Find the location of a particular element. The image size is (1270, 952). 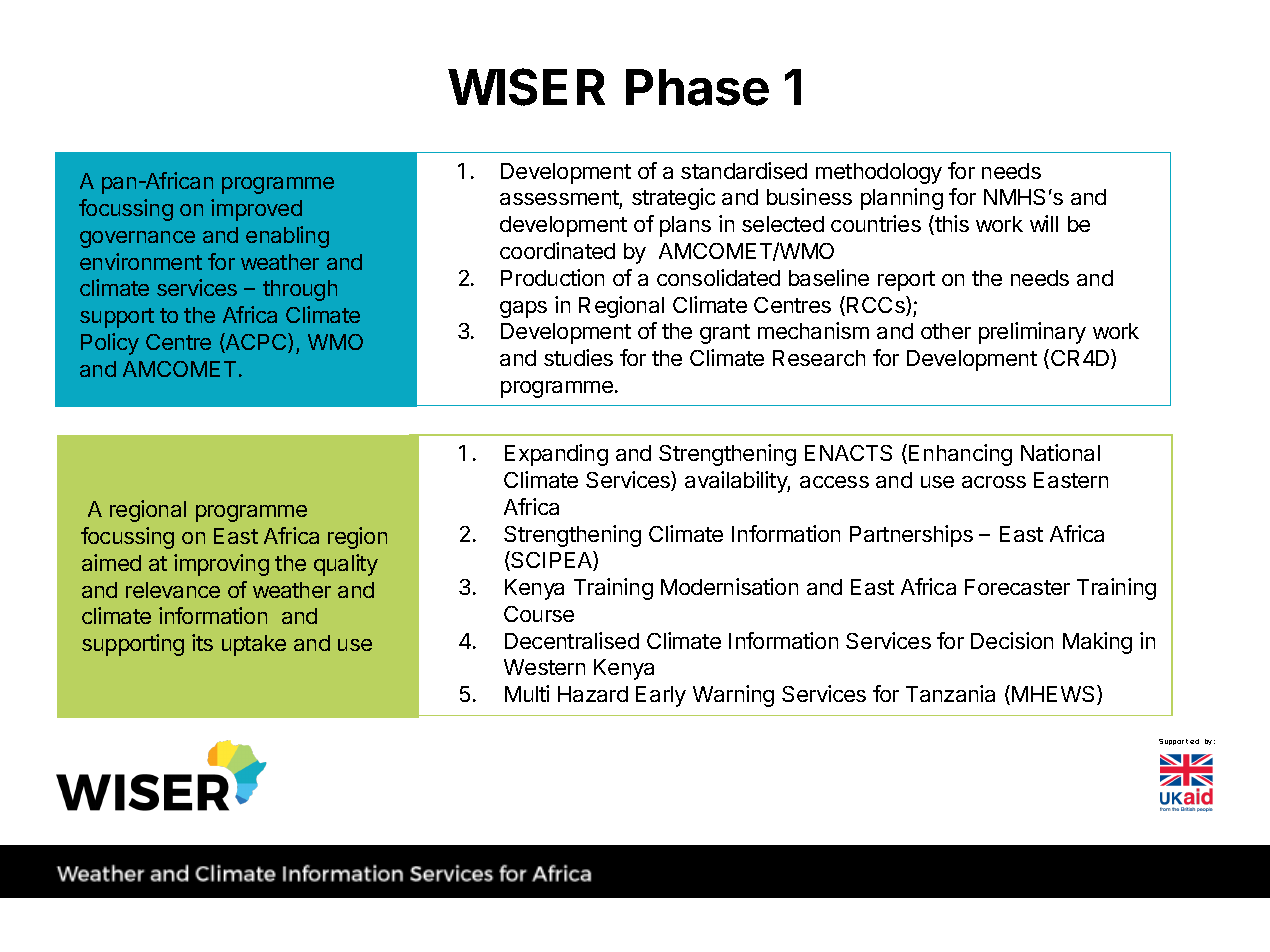

this is located at coordinates (951, 225).
